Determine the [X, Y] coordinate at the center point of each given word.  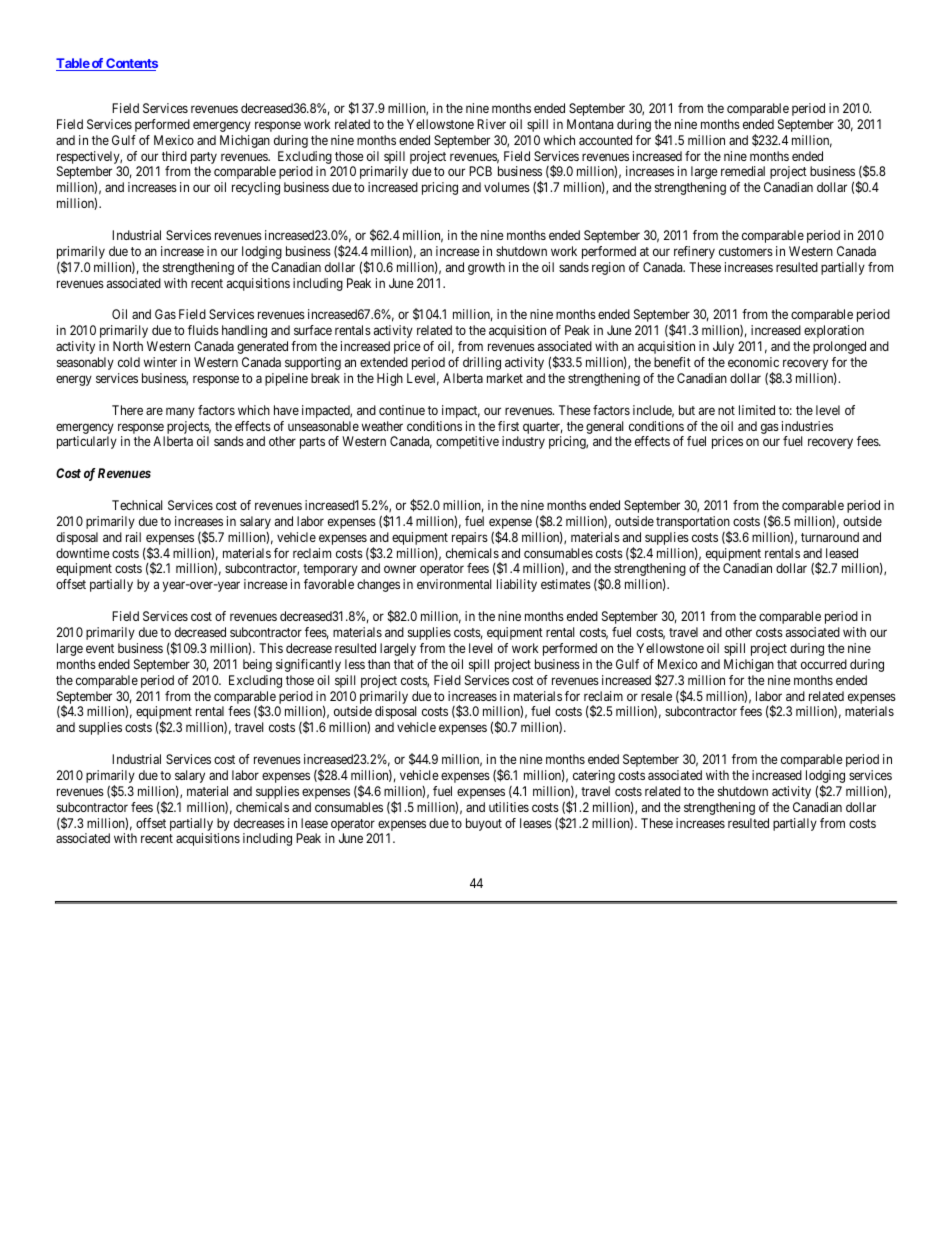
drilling [482, 363]
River [491, 124]
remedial [743, 171]
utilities [509, 807]
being [257, 665]
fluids [203, 330]
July [723, 347]
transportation [693, 524]
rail [133, 537]
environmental [454, 584]
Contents [131, 64]
